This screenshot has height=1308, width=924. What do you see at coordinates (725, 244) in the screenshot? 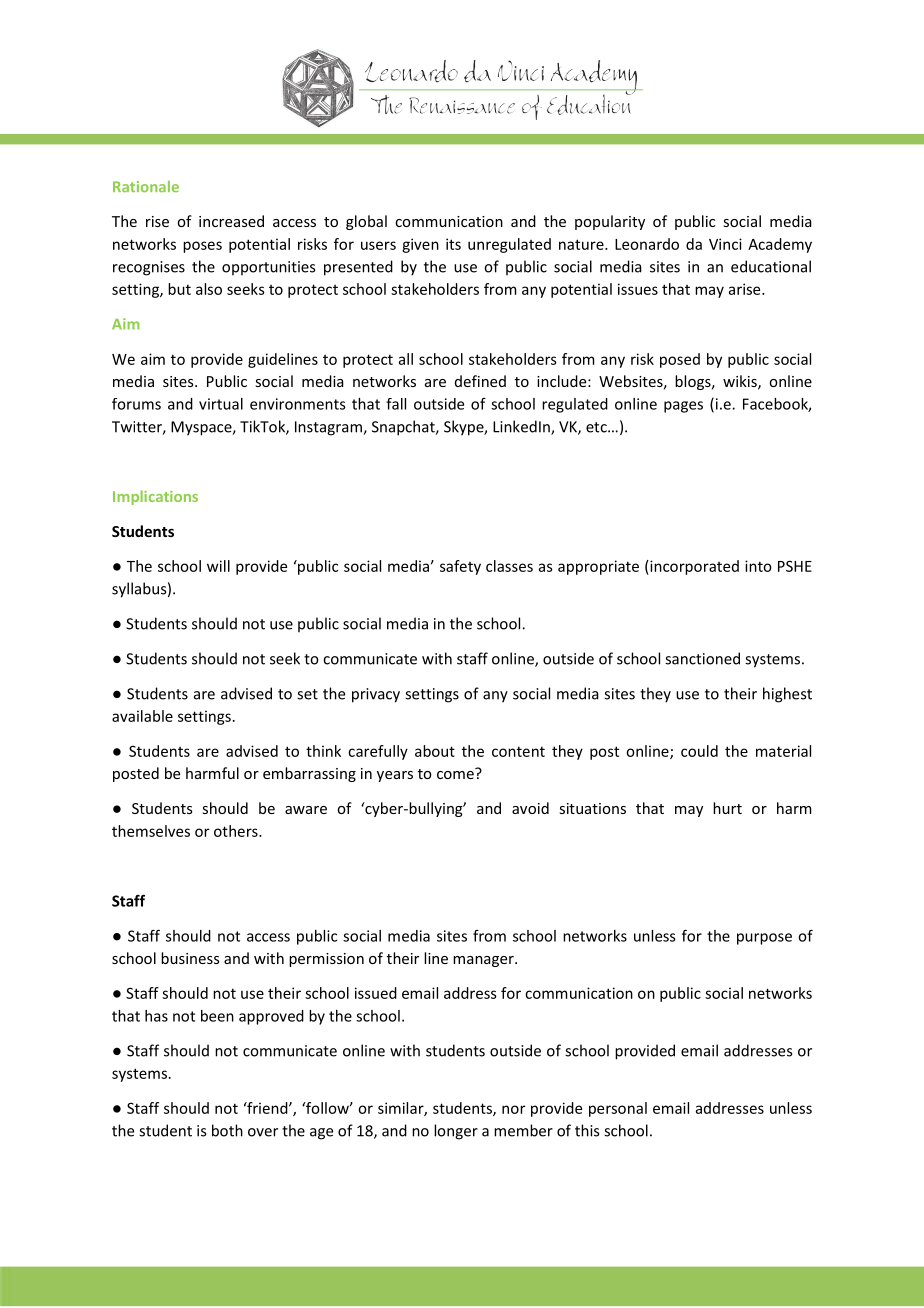
I see `Vinci` at bounding box center [725, 244].
